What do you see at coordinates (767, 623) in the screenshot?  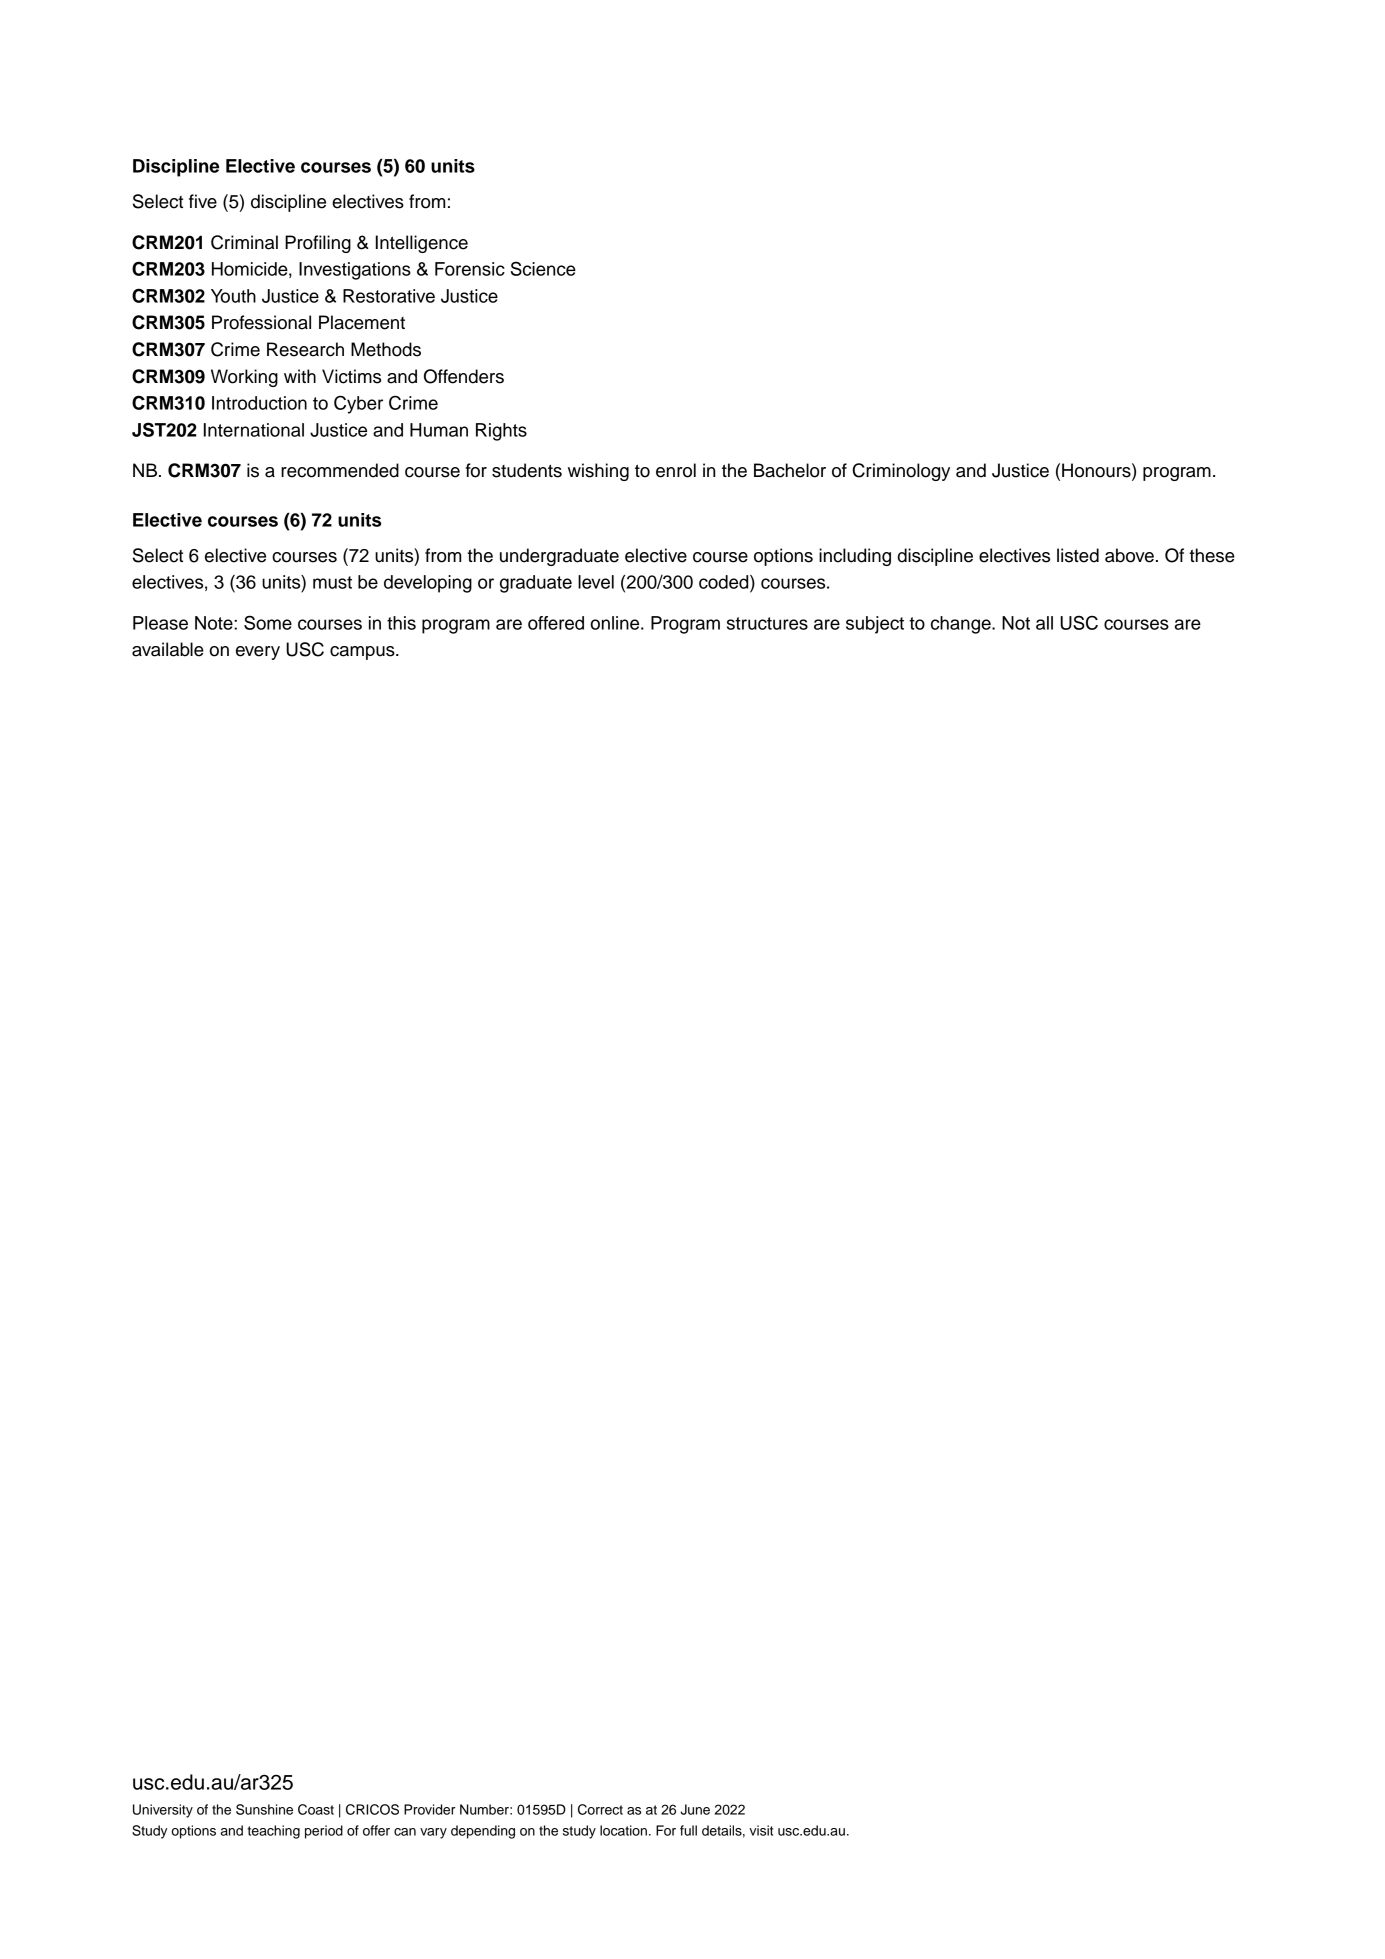 I see `structures` at bounding box center [767, 623].
